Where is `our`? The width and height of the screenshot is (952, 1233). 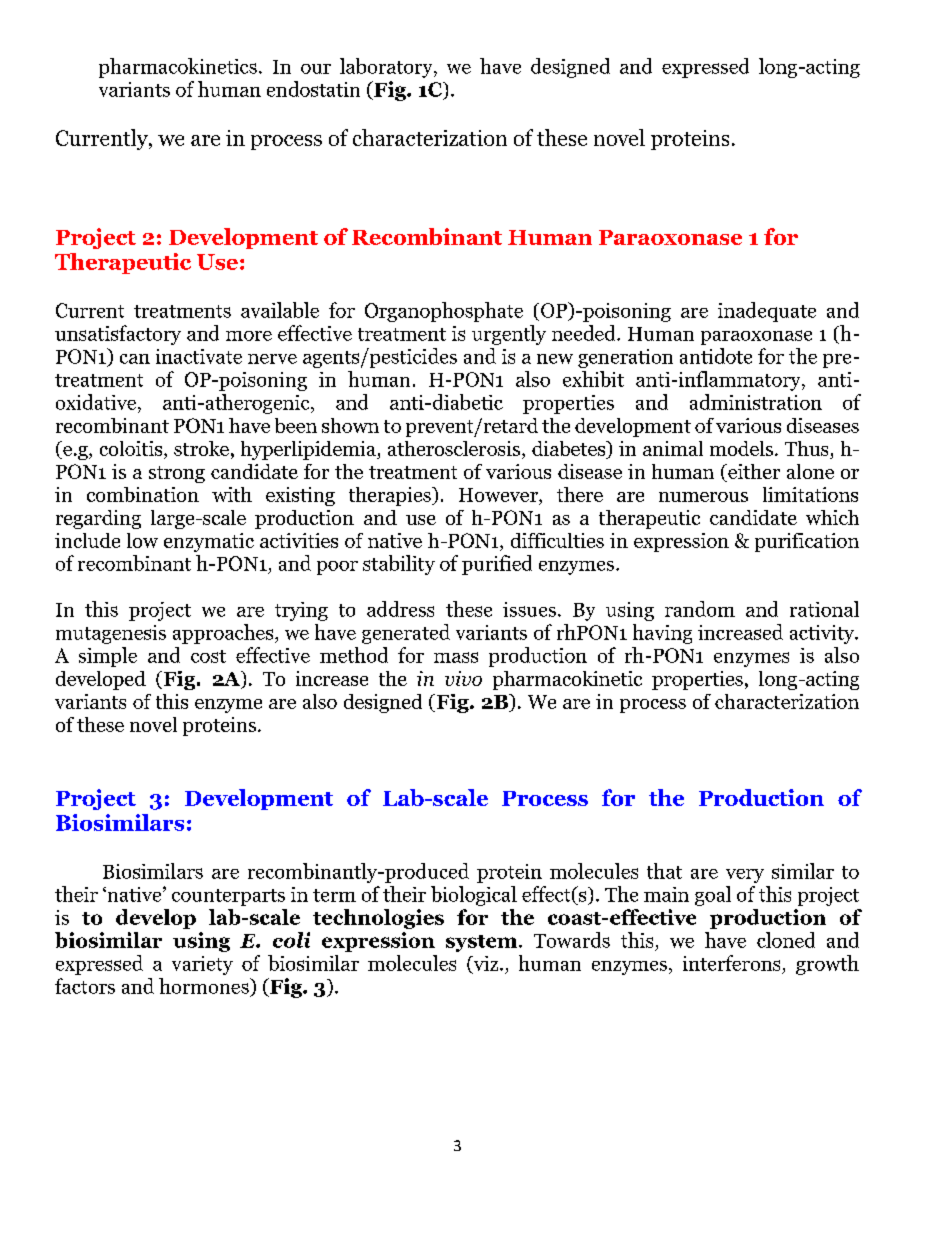 our is located at coordinates (316, 69).
